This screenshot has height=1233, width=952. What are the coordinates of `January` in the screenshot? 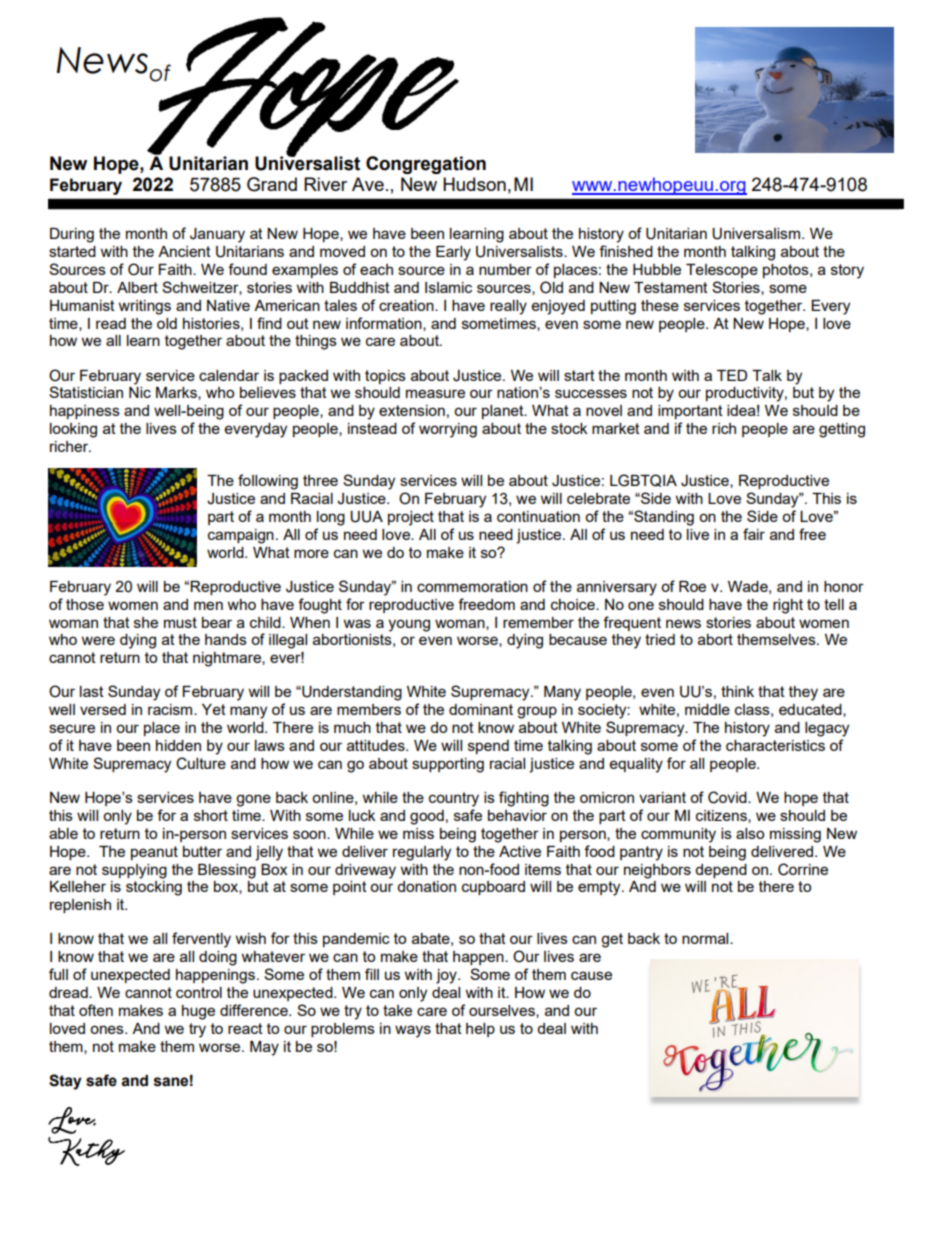 It's located at (217, 235).
